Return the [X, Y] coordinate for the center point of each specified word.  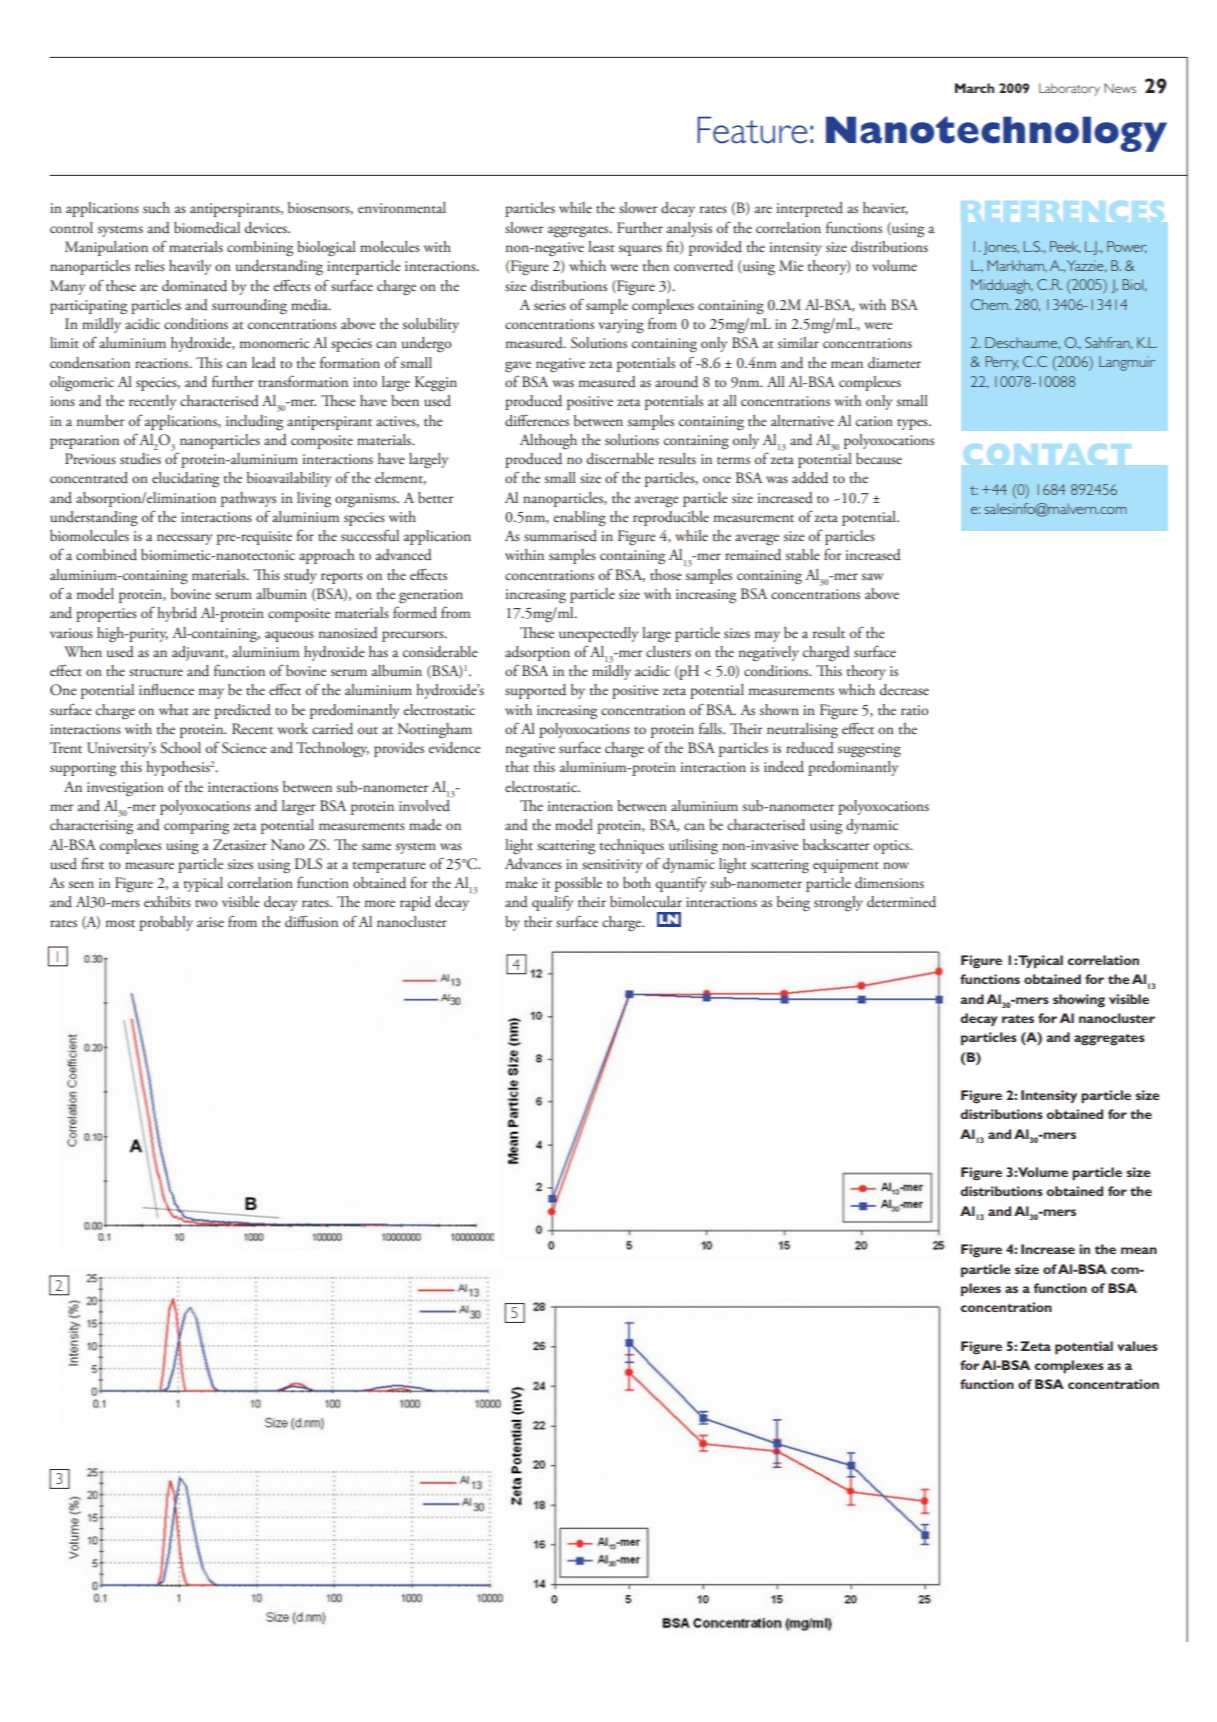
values [1137, 1346]
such [156, 207]
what [173, 709]
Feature [752, 130]
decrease [904, 690]
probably [166, 923]
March [974, 88]
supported [535, 691]
